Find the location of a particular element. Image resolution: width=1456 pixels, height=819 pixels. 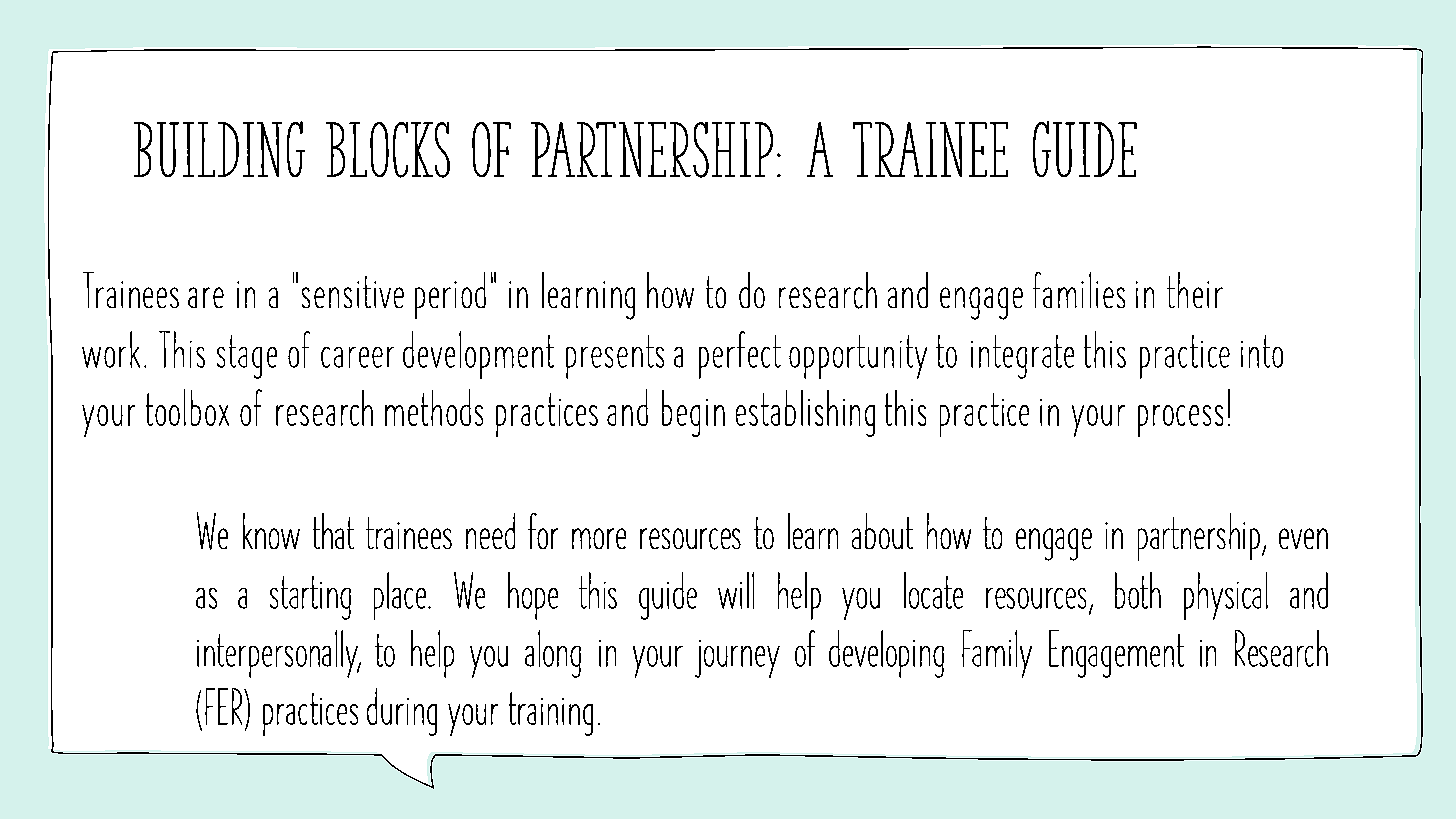

process is located at coordinates (1180, 421).
